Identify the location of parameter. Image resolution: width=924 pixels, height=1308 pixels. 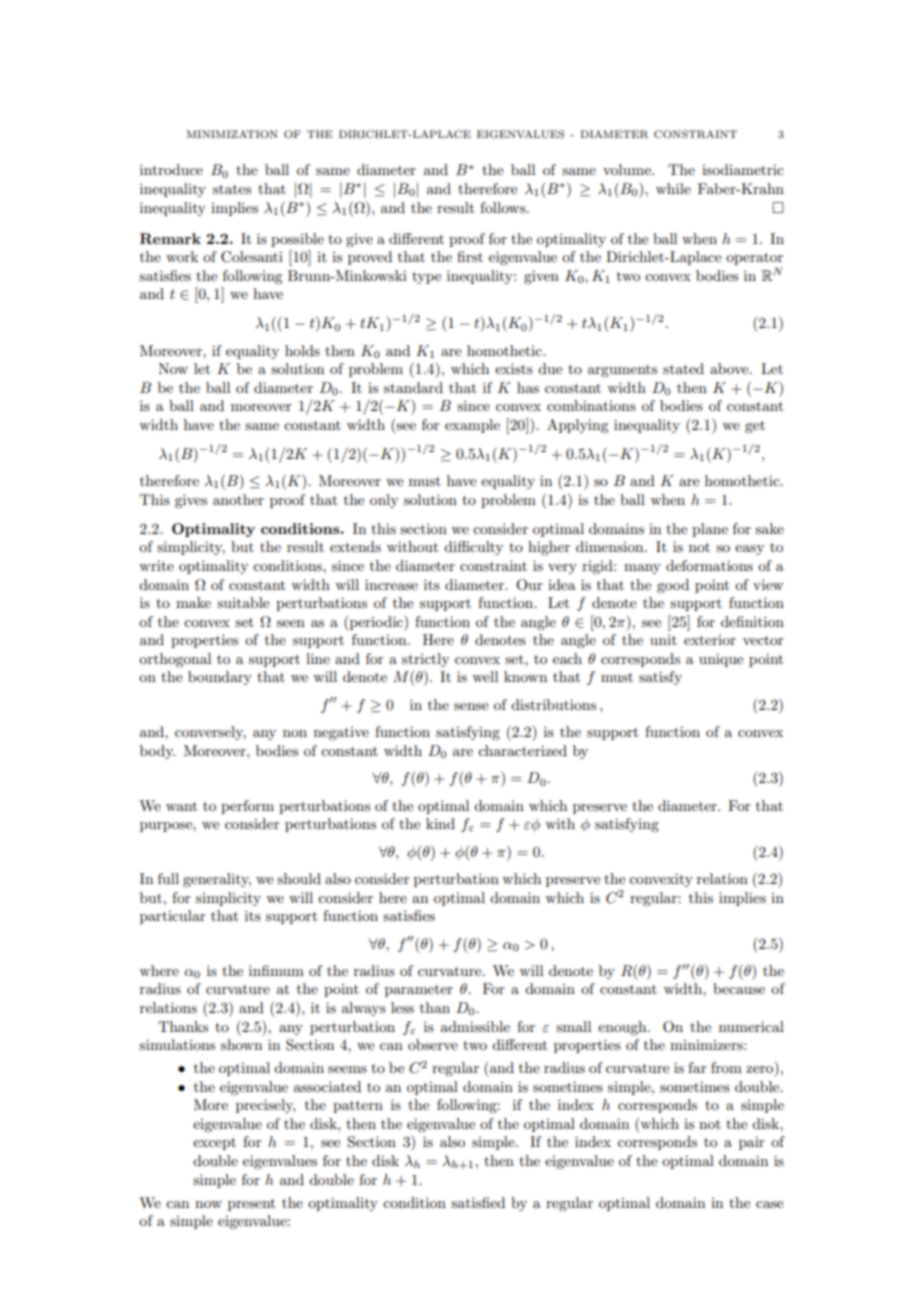
(419, 991).
